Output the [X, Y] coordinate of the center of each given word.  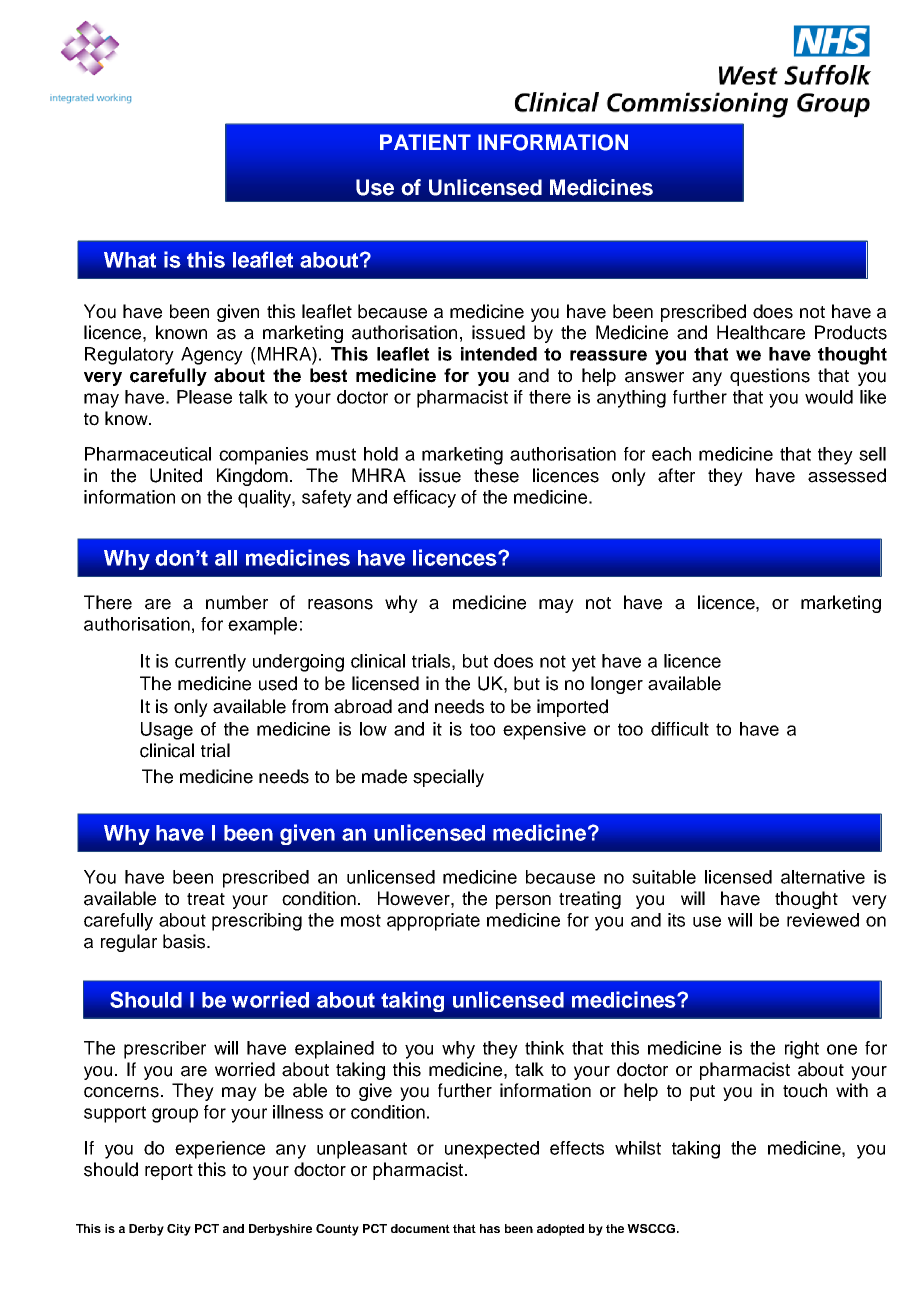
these [496, 475]
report [169, 1172]
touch [805, 1090]
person [523, 902]
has [490, 1228]
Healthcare [761, 332]
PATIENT [425, 142]
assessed [847, 475]
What [130, 260]
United [176, 475]
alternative [823, 877]
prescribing [257, 922]
